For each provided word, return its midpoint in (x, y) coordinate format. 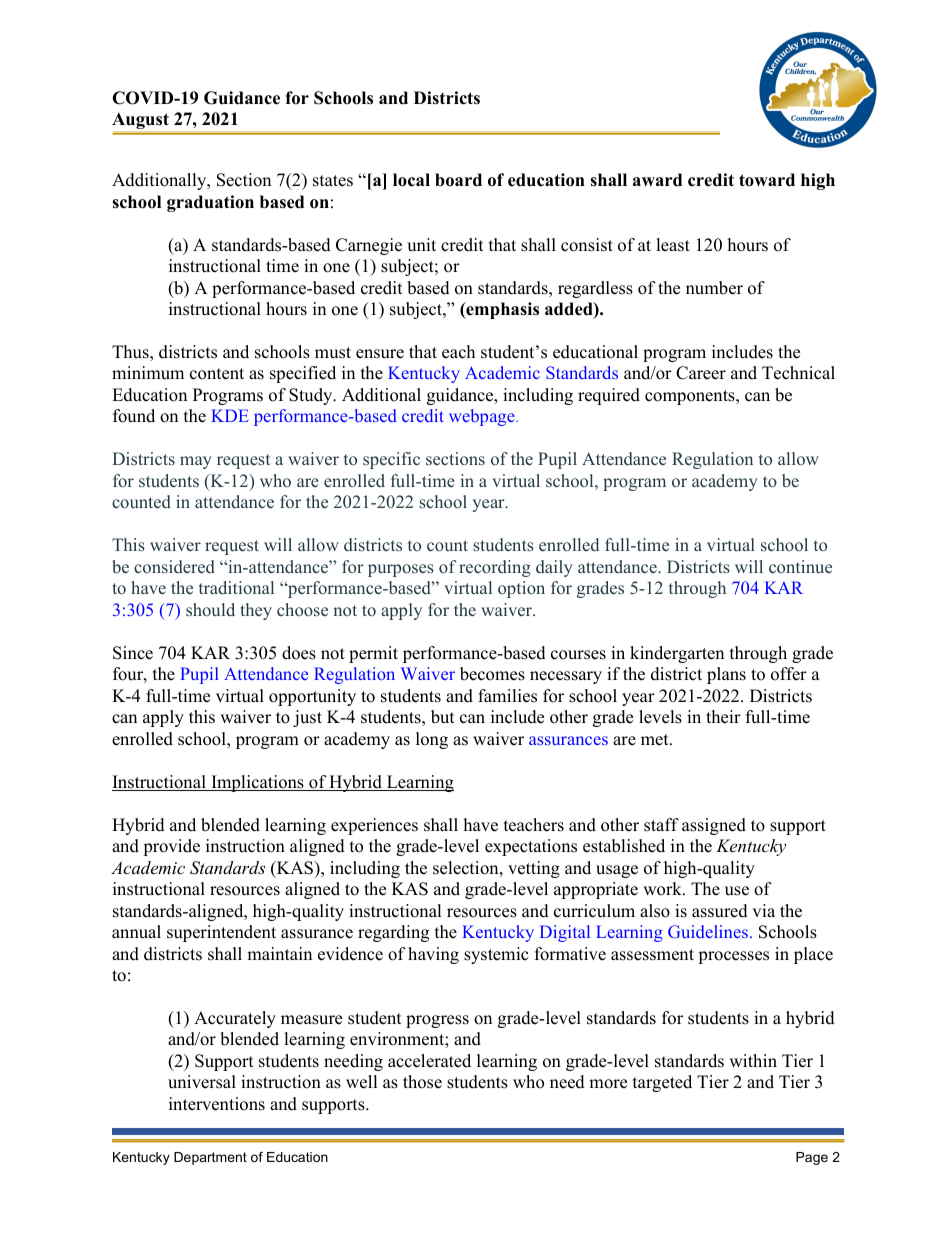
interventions (217, 1104)
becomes (492, 674)
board (458, 180)
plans (726, 675)
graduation (210, 203)
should (210, 609)
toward (767, 180)
